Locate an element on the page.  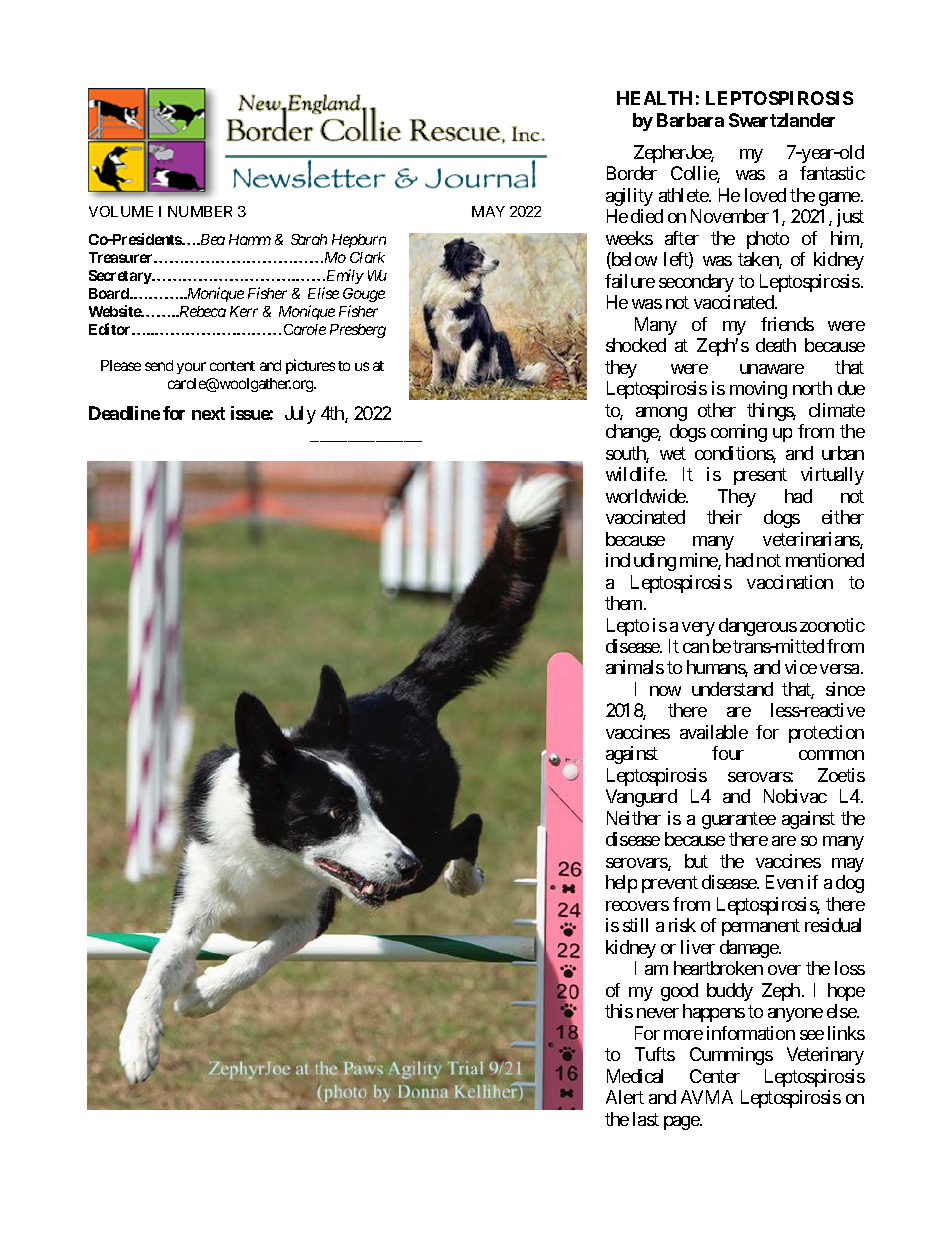
dangerous is located at coordinates (758, 627).
